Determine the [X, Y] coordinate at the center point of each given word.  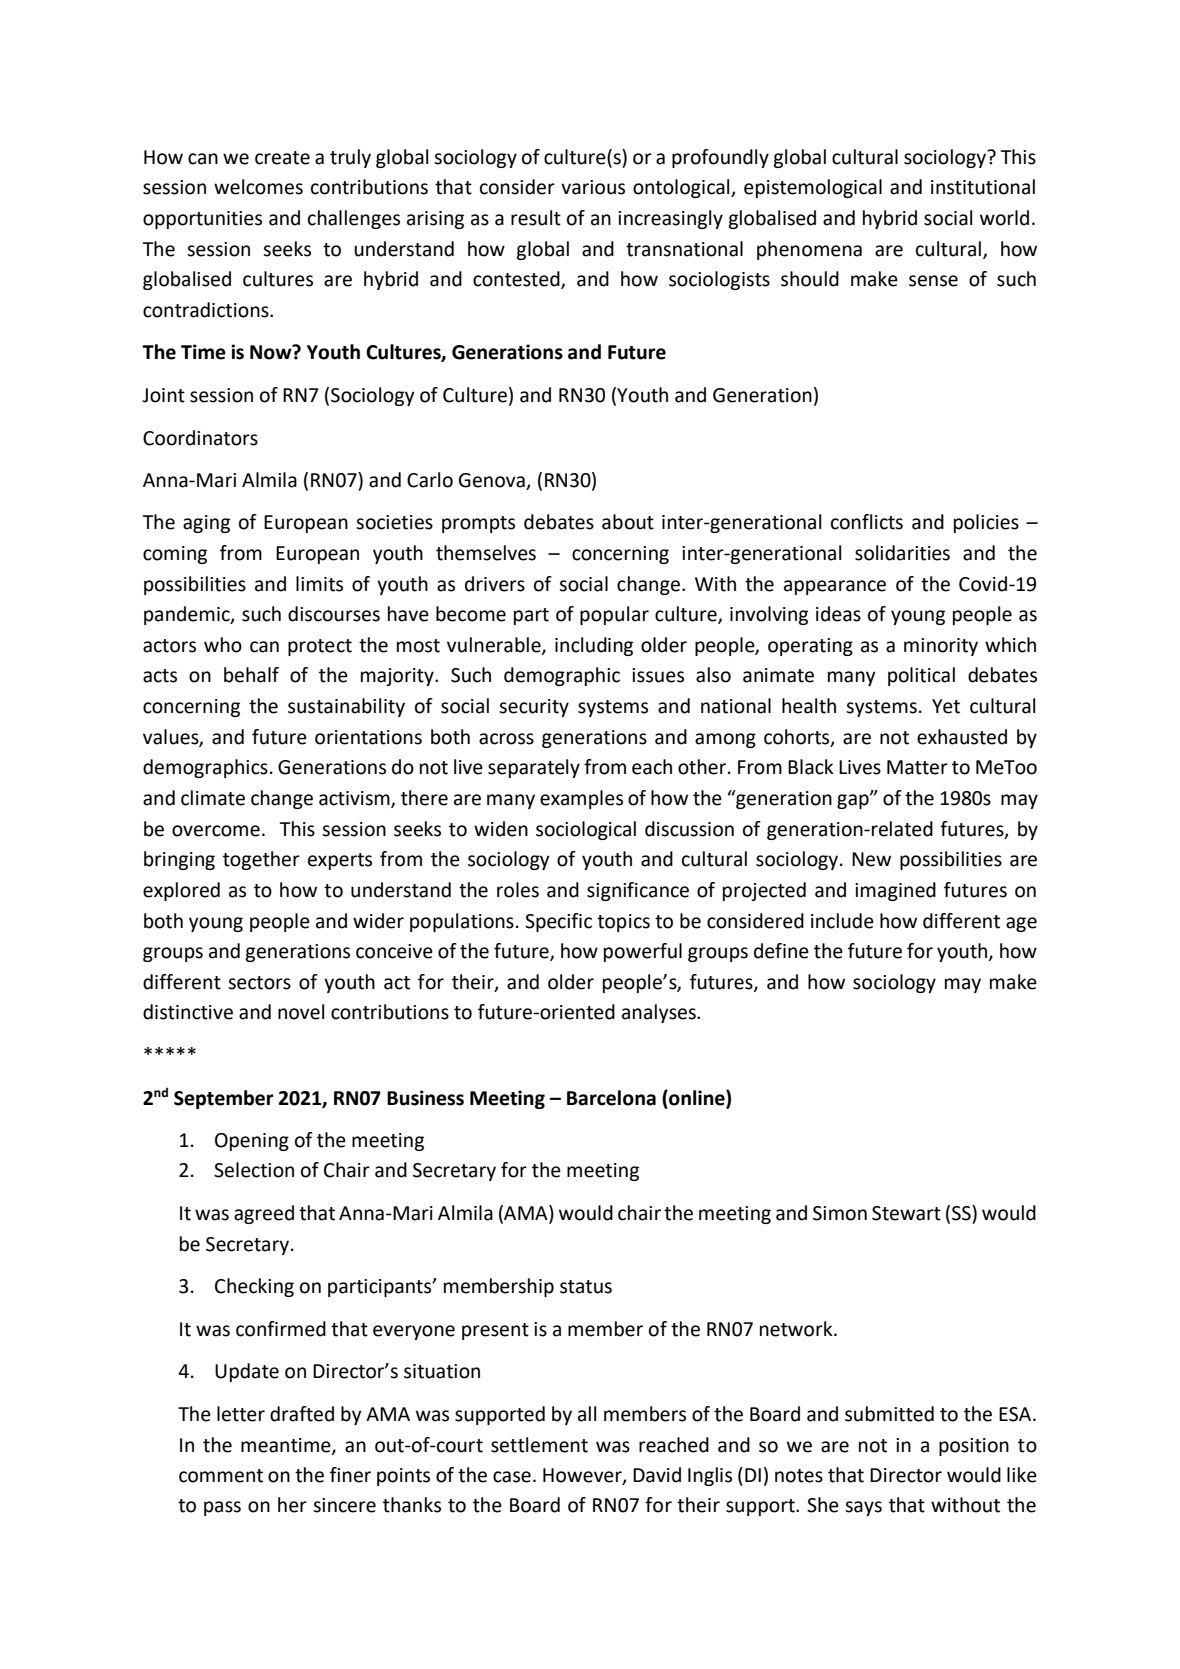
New [871, 859]
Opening [252, 1142]
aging [206, 524]
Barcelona [611, 1098]
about [628, 522]
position [974, 1447]
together [261, 860]
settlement [539, 1445]
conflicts [867, 522]
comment [221, 1476]
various [593, 187]
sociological [586, 830]
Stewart [906, 1213]
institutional [983, 187]
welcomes [258, 187]
